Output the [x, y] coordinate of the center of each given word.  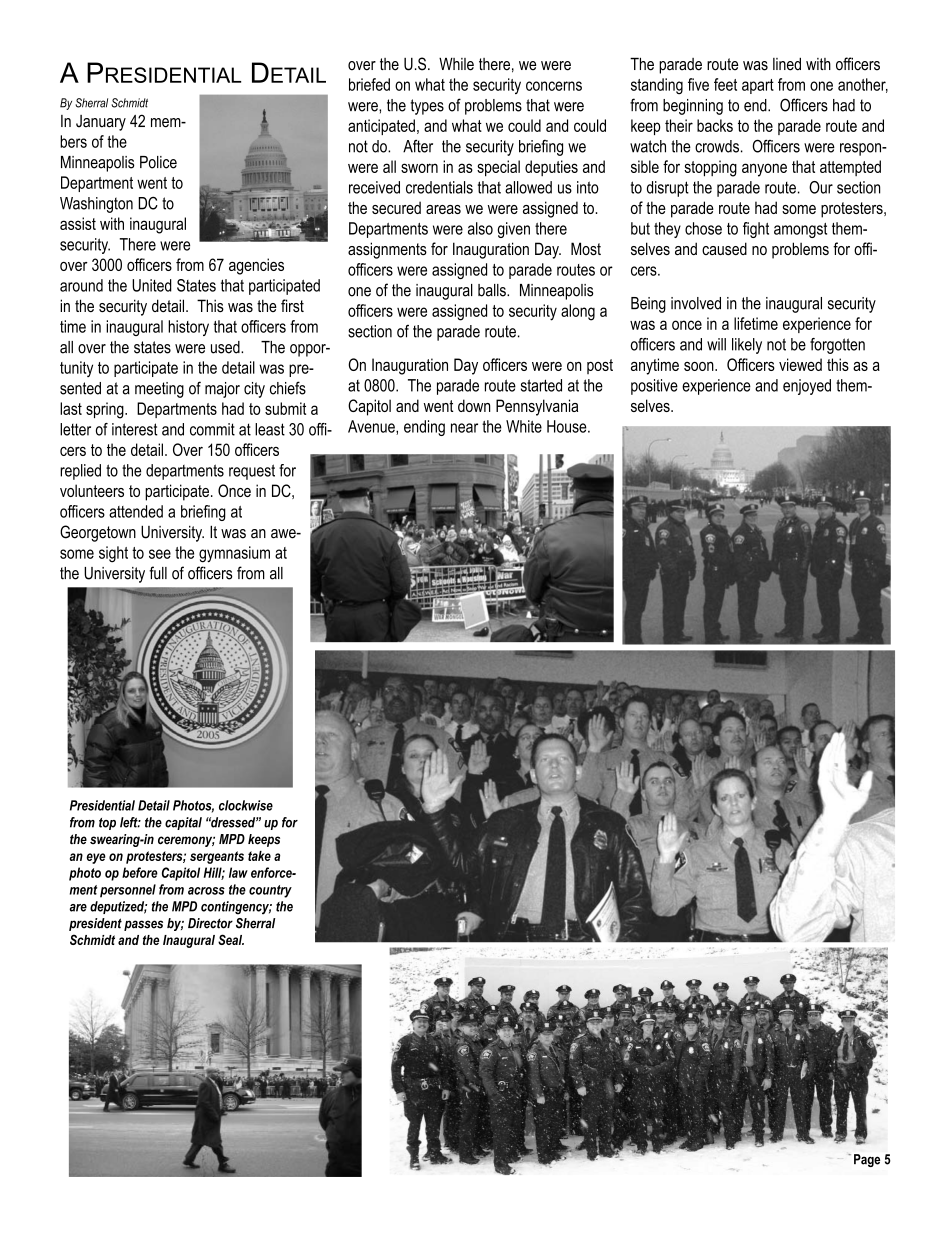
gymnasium [234, 554]
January [101, 123]
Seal [231, 939]
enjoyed [807, 387]
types [427, 107]
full [158, 573]
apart [758, 86]
